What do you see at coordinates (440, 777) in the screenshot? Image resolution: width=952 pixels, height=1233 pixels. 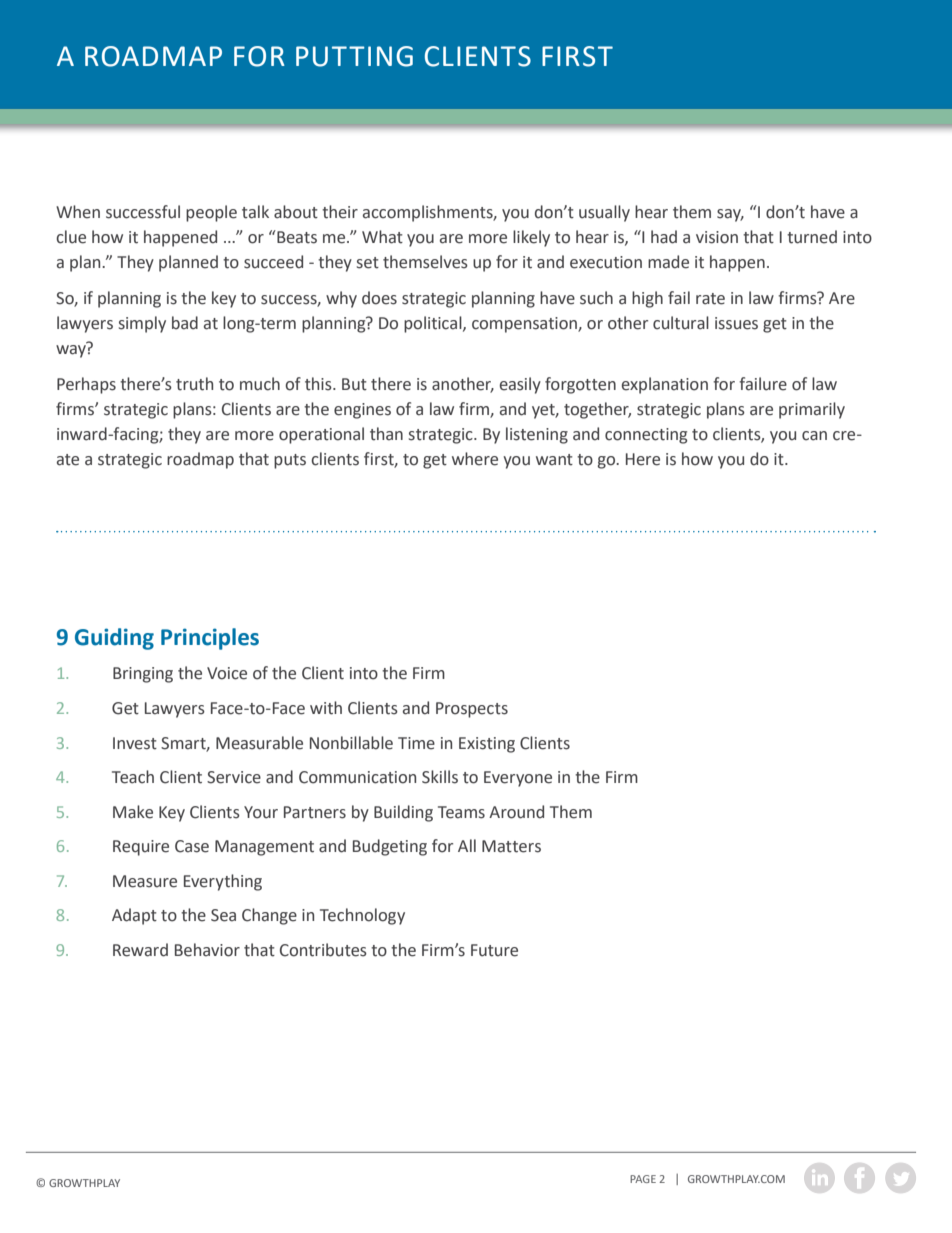 I see `Skills` at bounding box center [440, 777].
